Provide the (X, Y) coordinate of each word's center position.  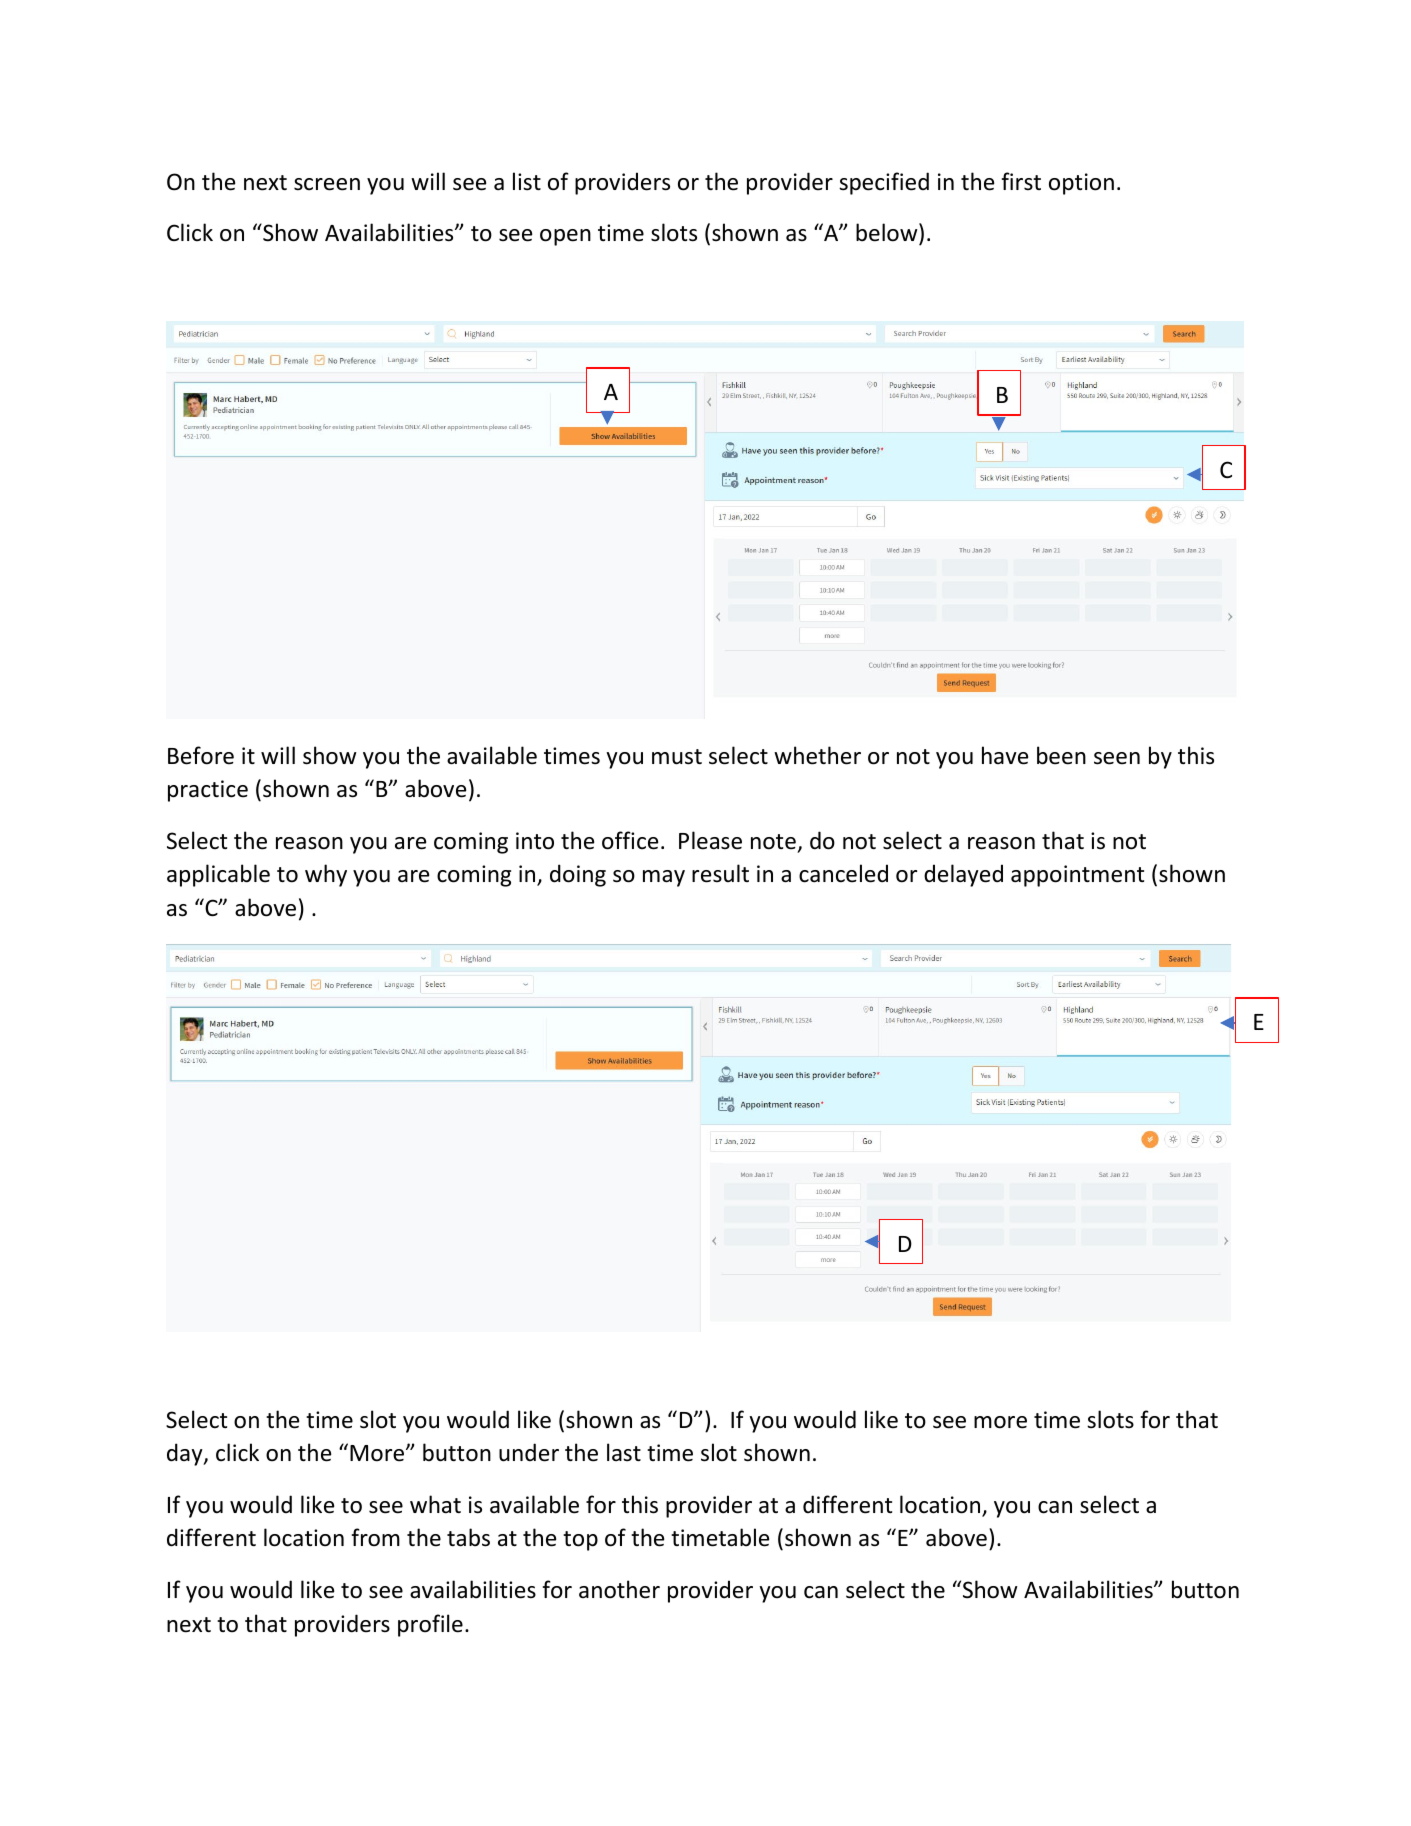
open (565, 237)
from (376, 1537)
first (1021, 181)
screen (327, 184)
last (624, 1452)
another (619, 1589)
